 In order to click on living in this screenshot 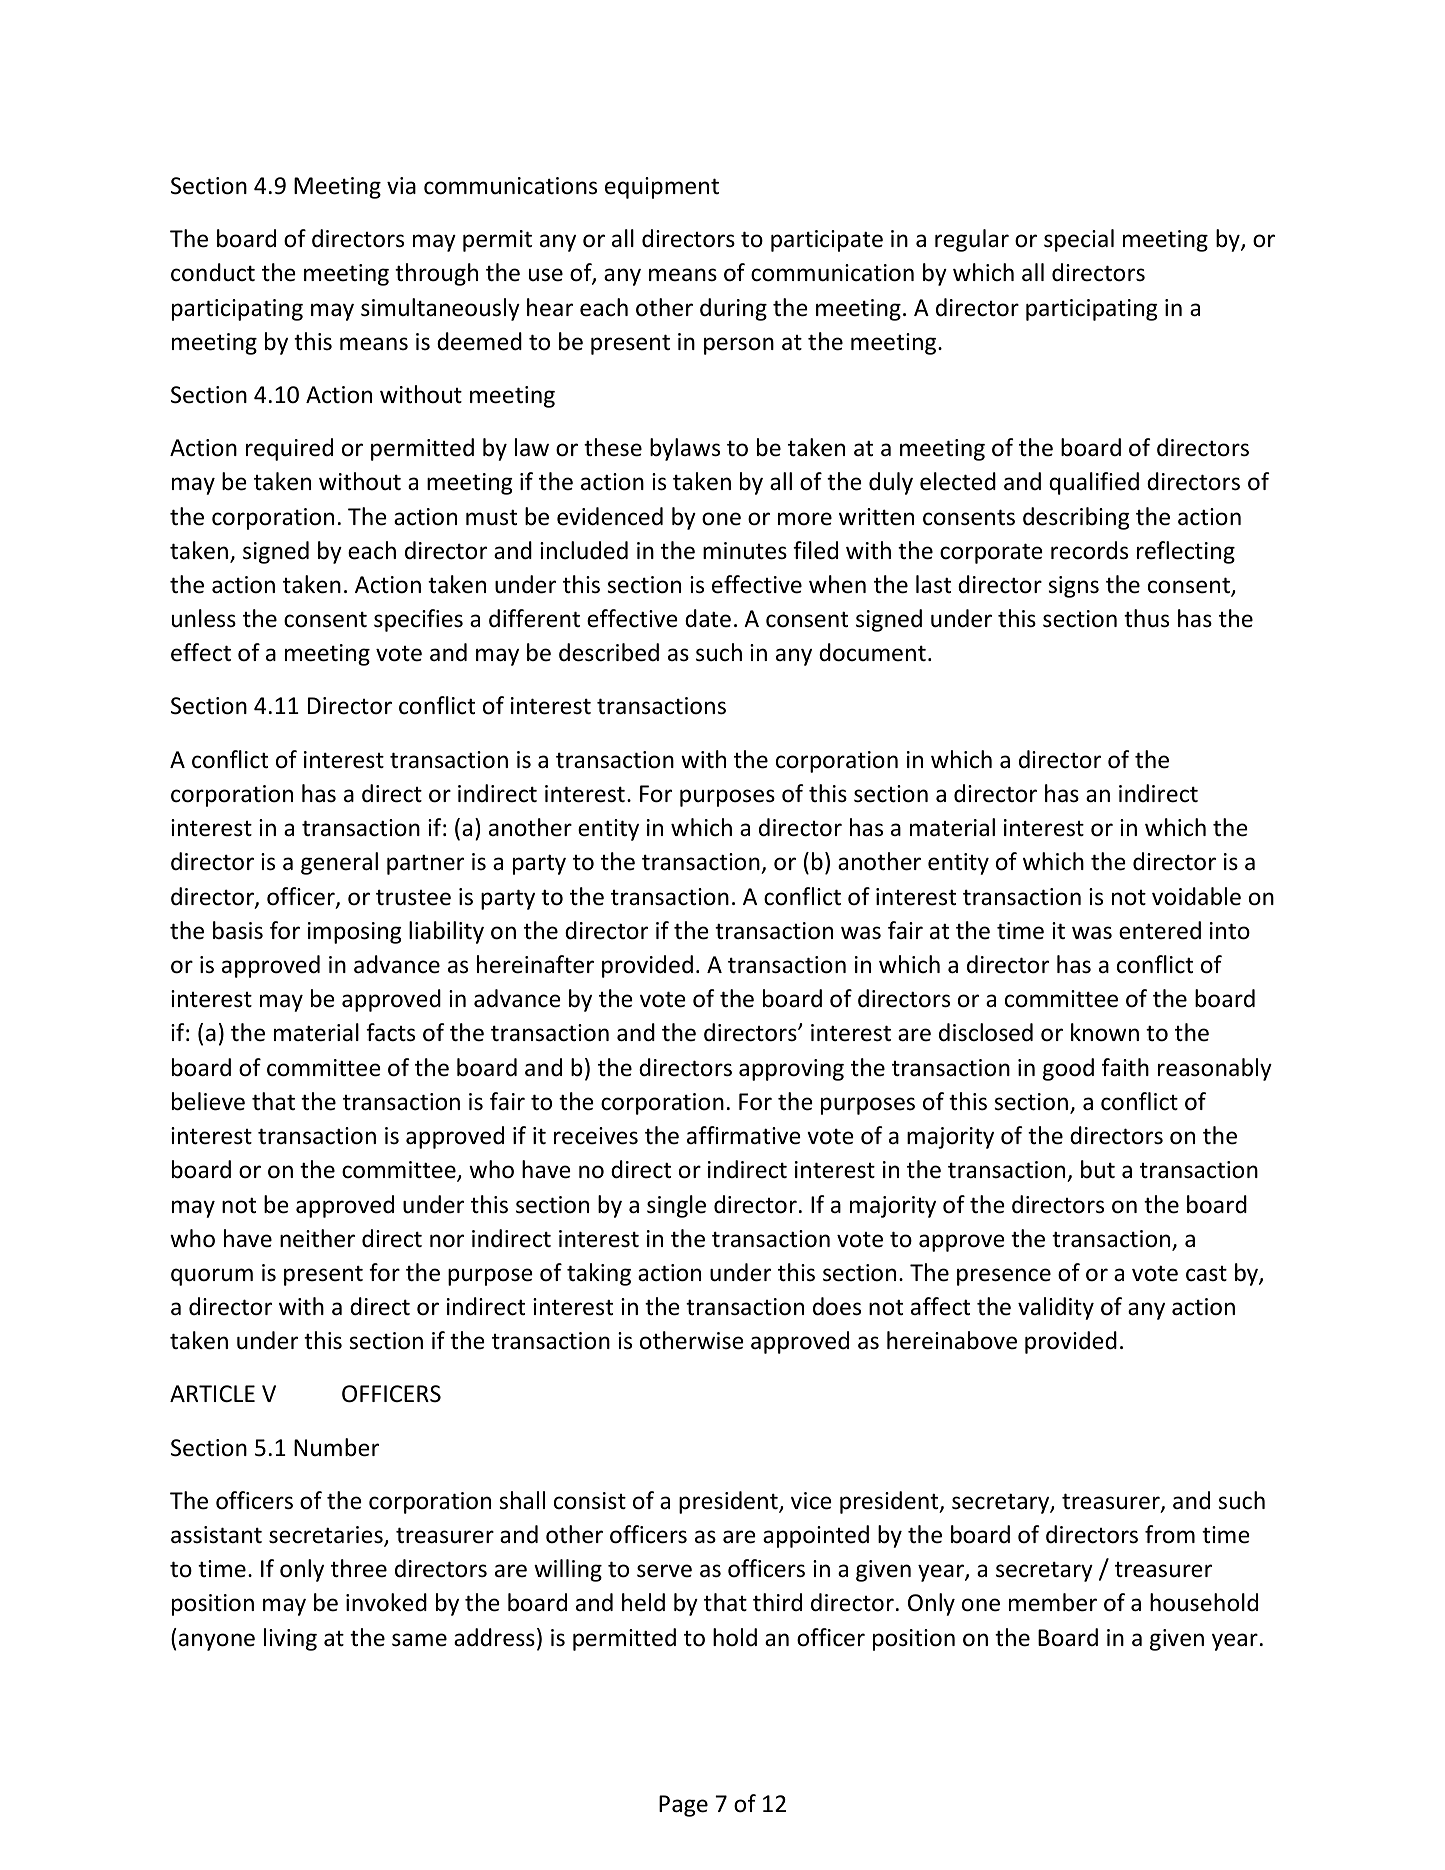, I will do `click(290, 1639)`.
